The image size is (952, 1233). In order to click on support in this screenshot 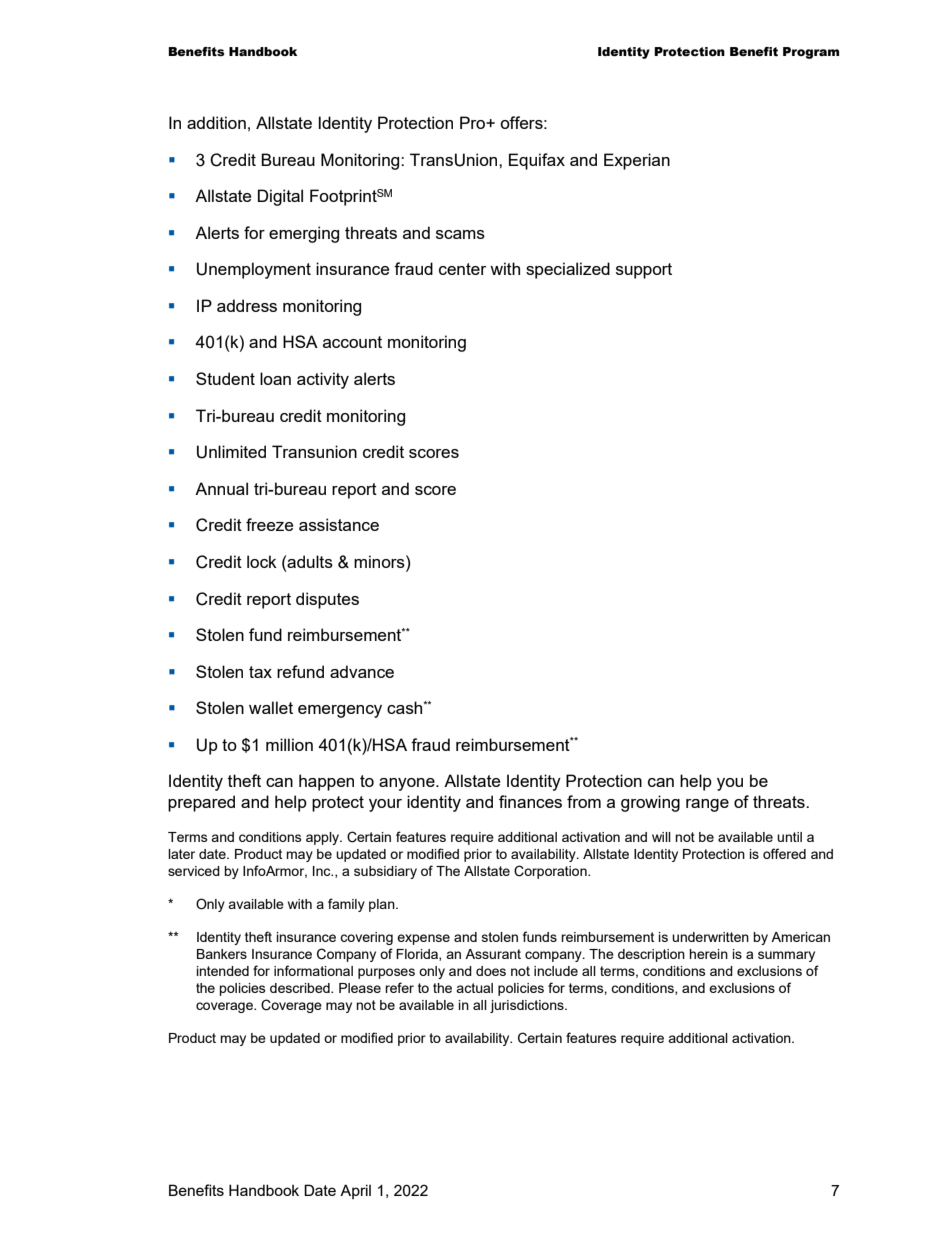, I will do `click(644, 271)`.
